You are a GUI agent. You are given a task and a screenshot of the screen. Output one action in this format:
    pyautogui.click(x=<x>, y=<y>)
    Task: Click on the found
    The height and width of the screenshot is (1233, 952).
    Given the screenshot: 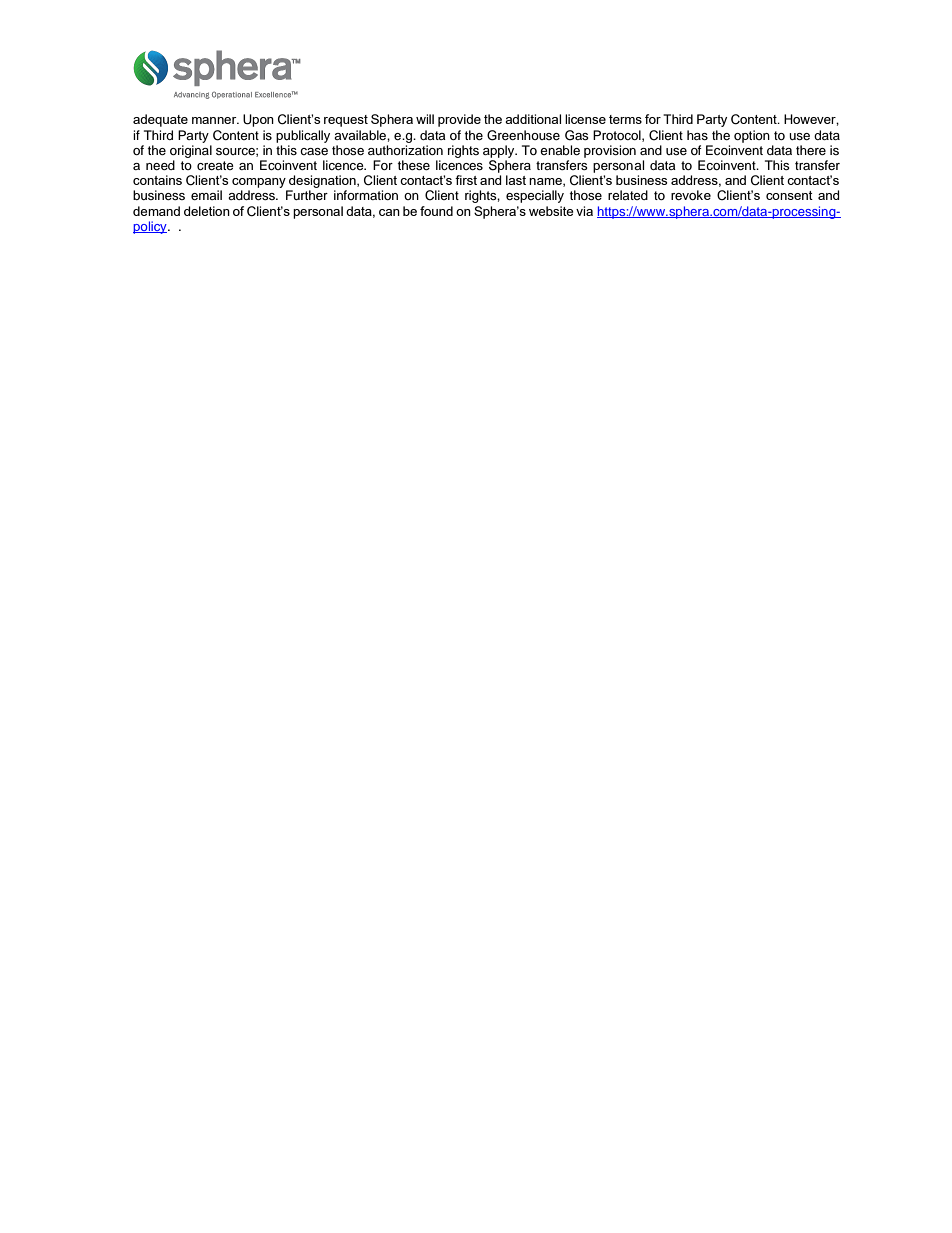 What is the action you would take?
    pyautogui.click(x=436, y=211)
